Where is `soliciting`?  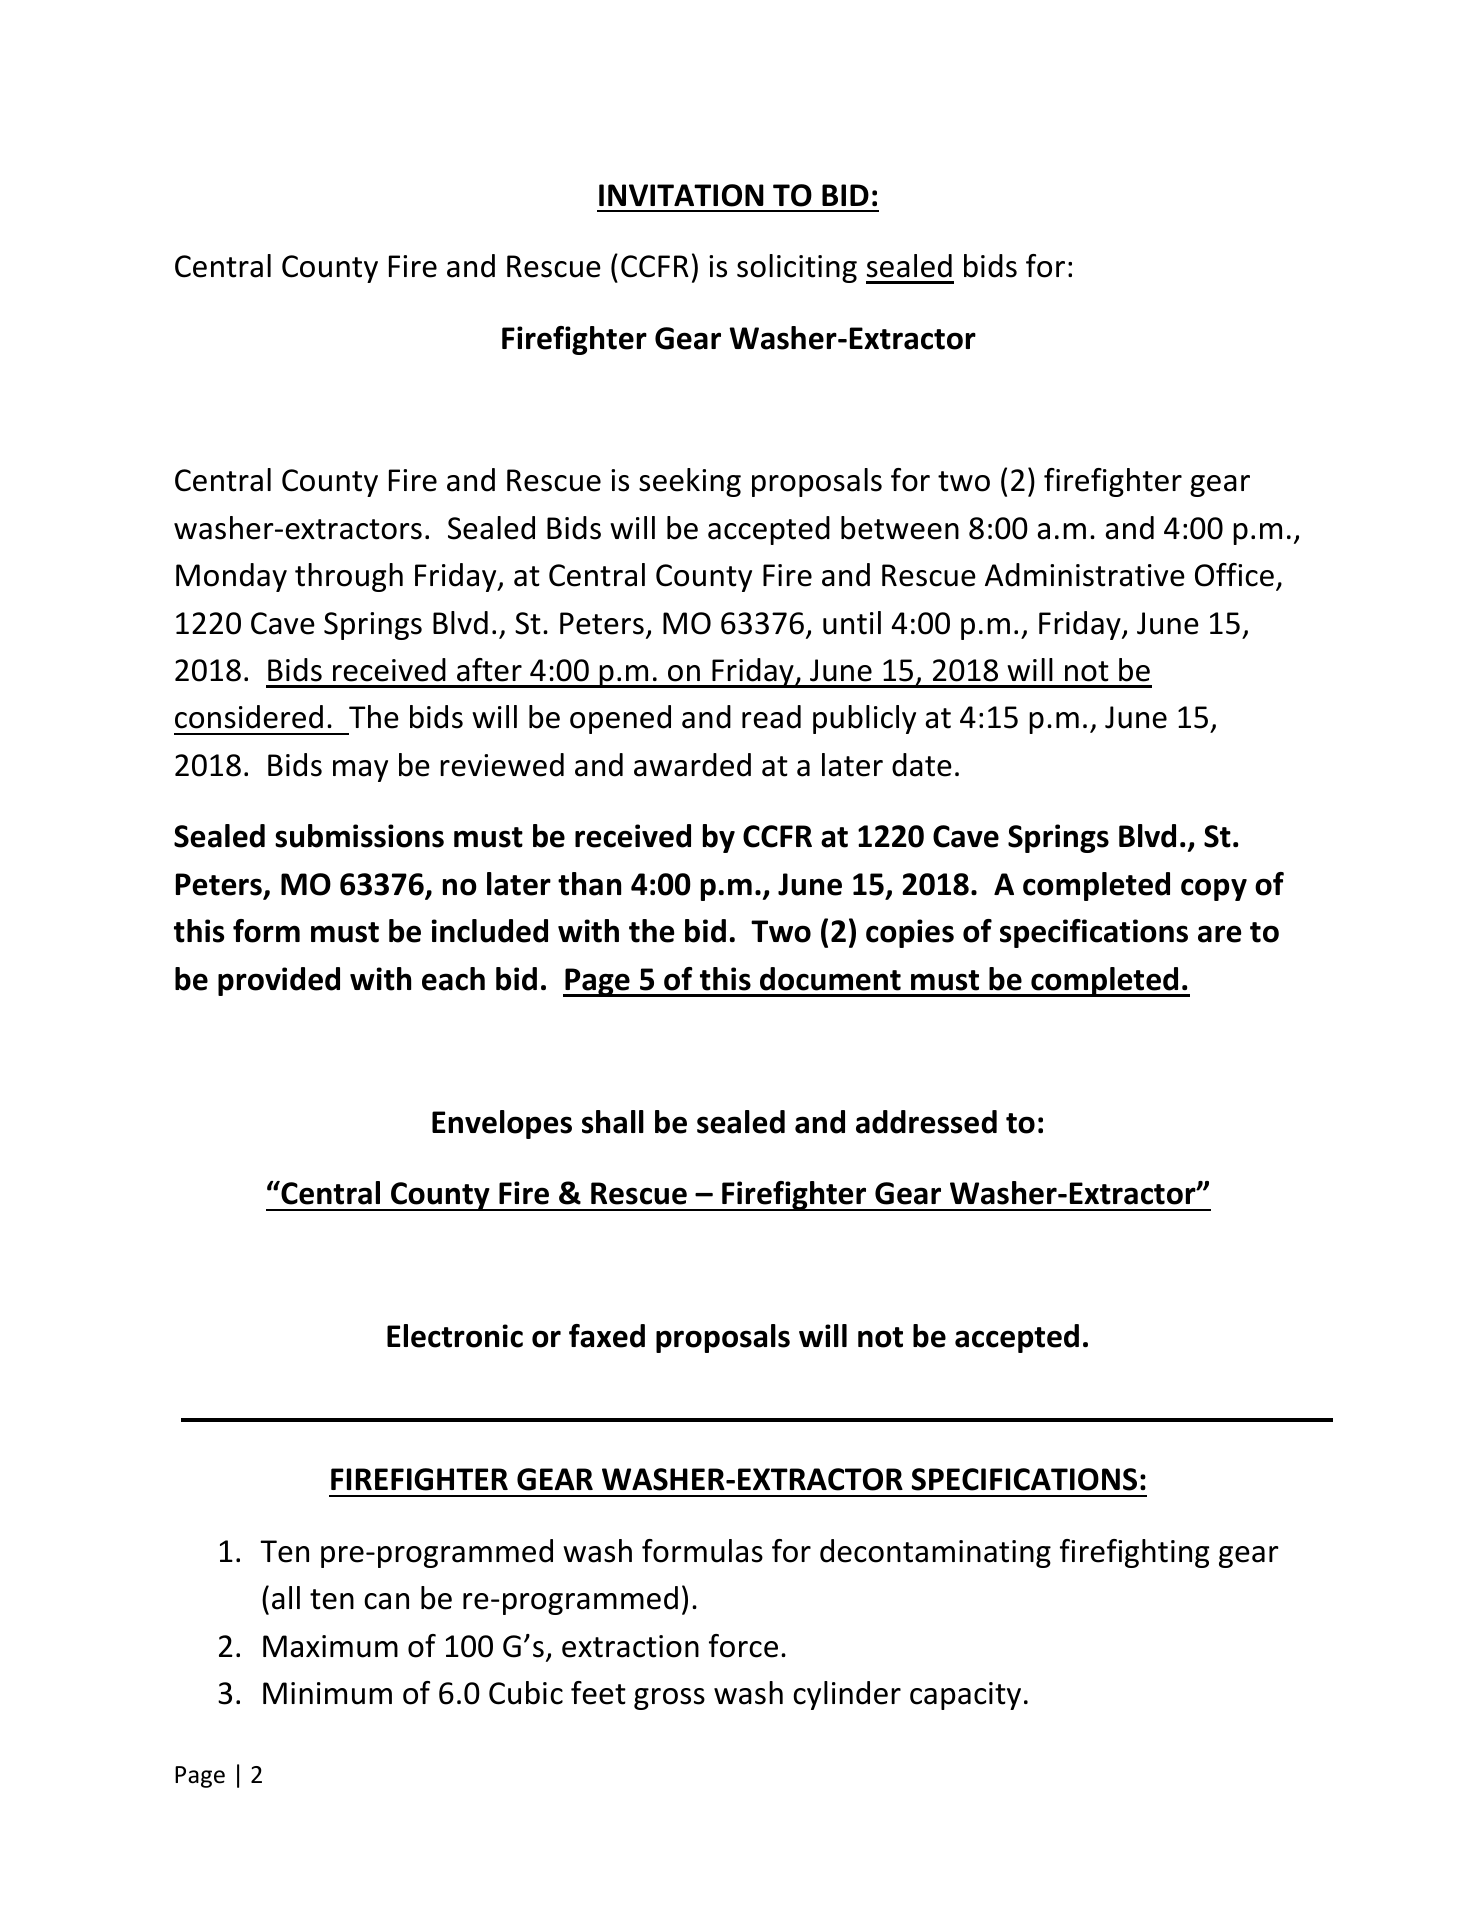
soliciting is located at coordinates (797, 268).
